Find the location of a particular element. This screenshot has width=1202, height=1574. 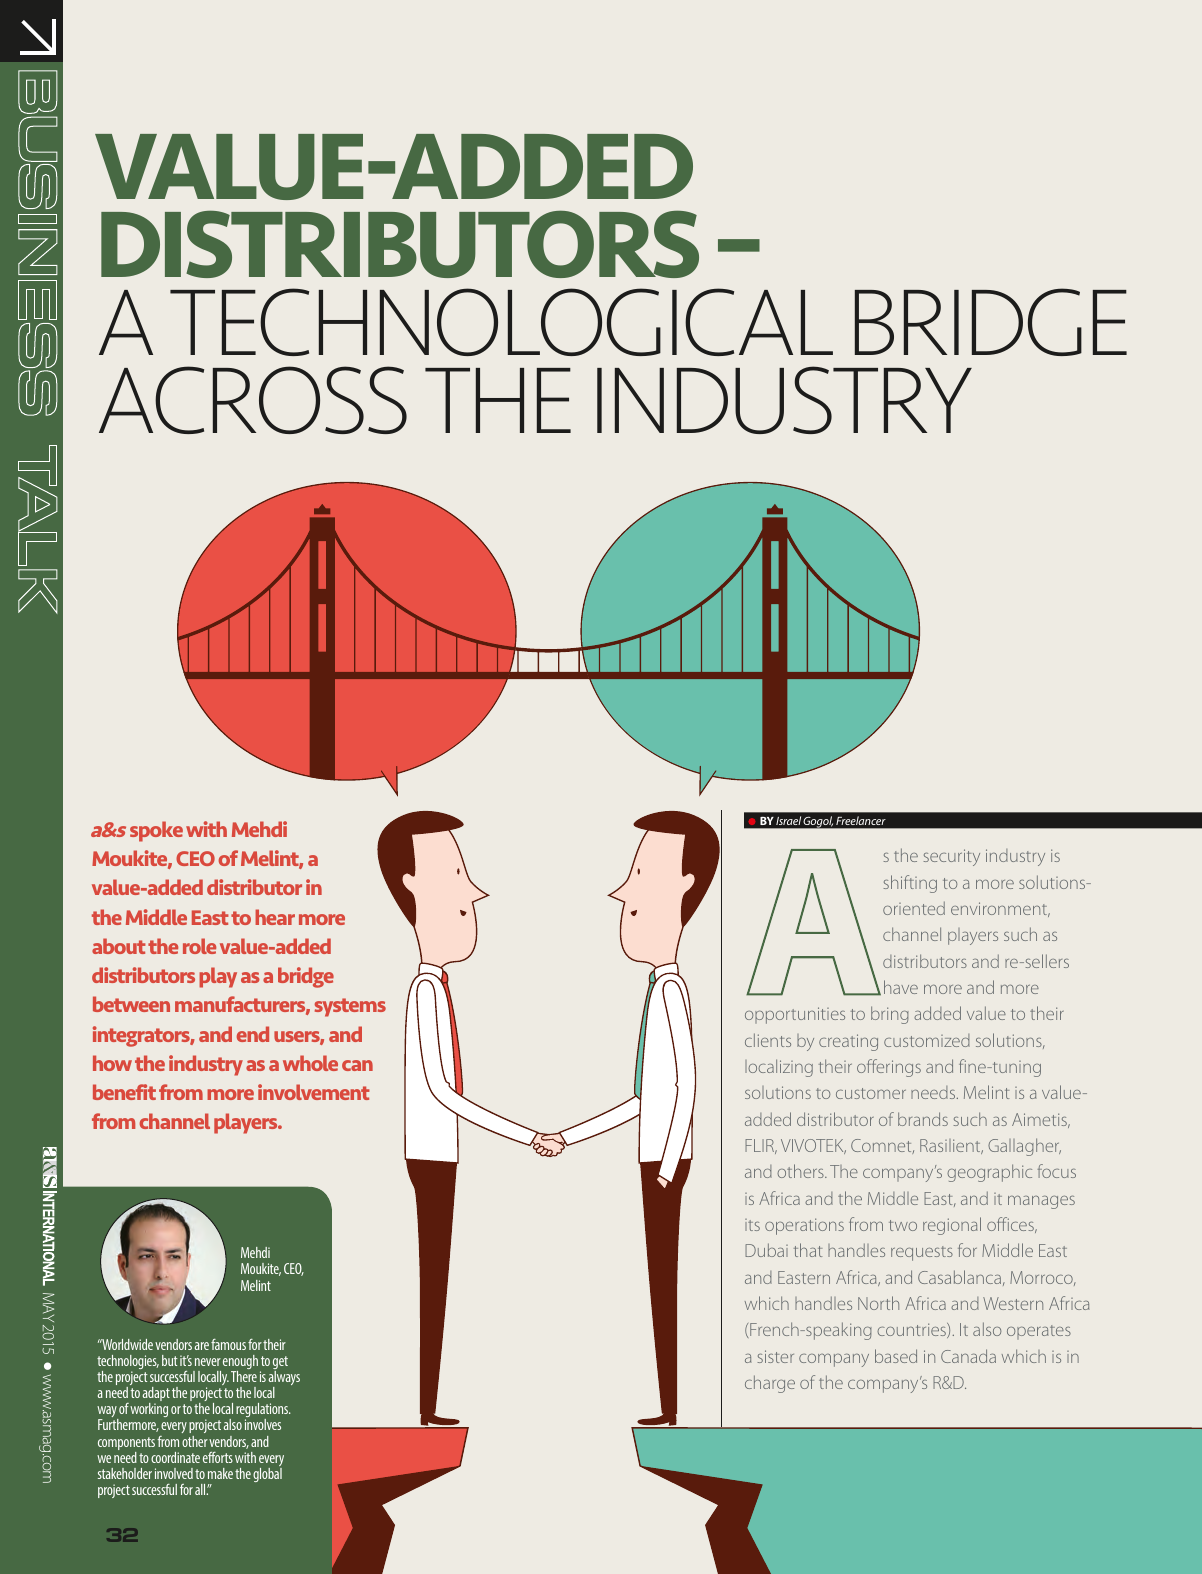

shifting is located at coordinates (910, 884).
